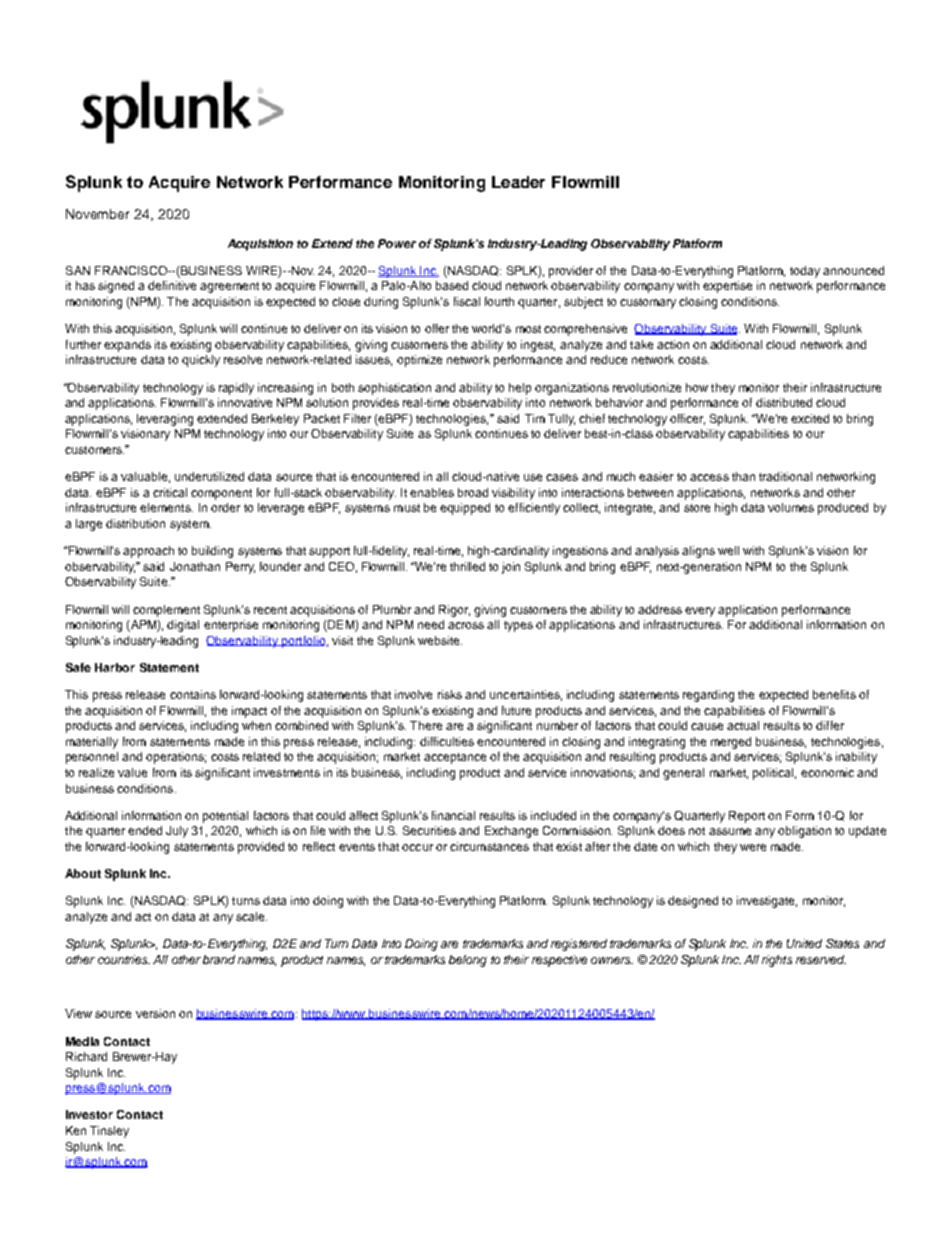  Describe the element at coordinates (97, 214) in the image. I see `November` at that location.
